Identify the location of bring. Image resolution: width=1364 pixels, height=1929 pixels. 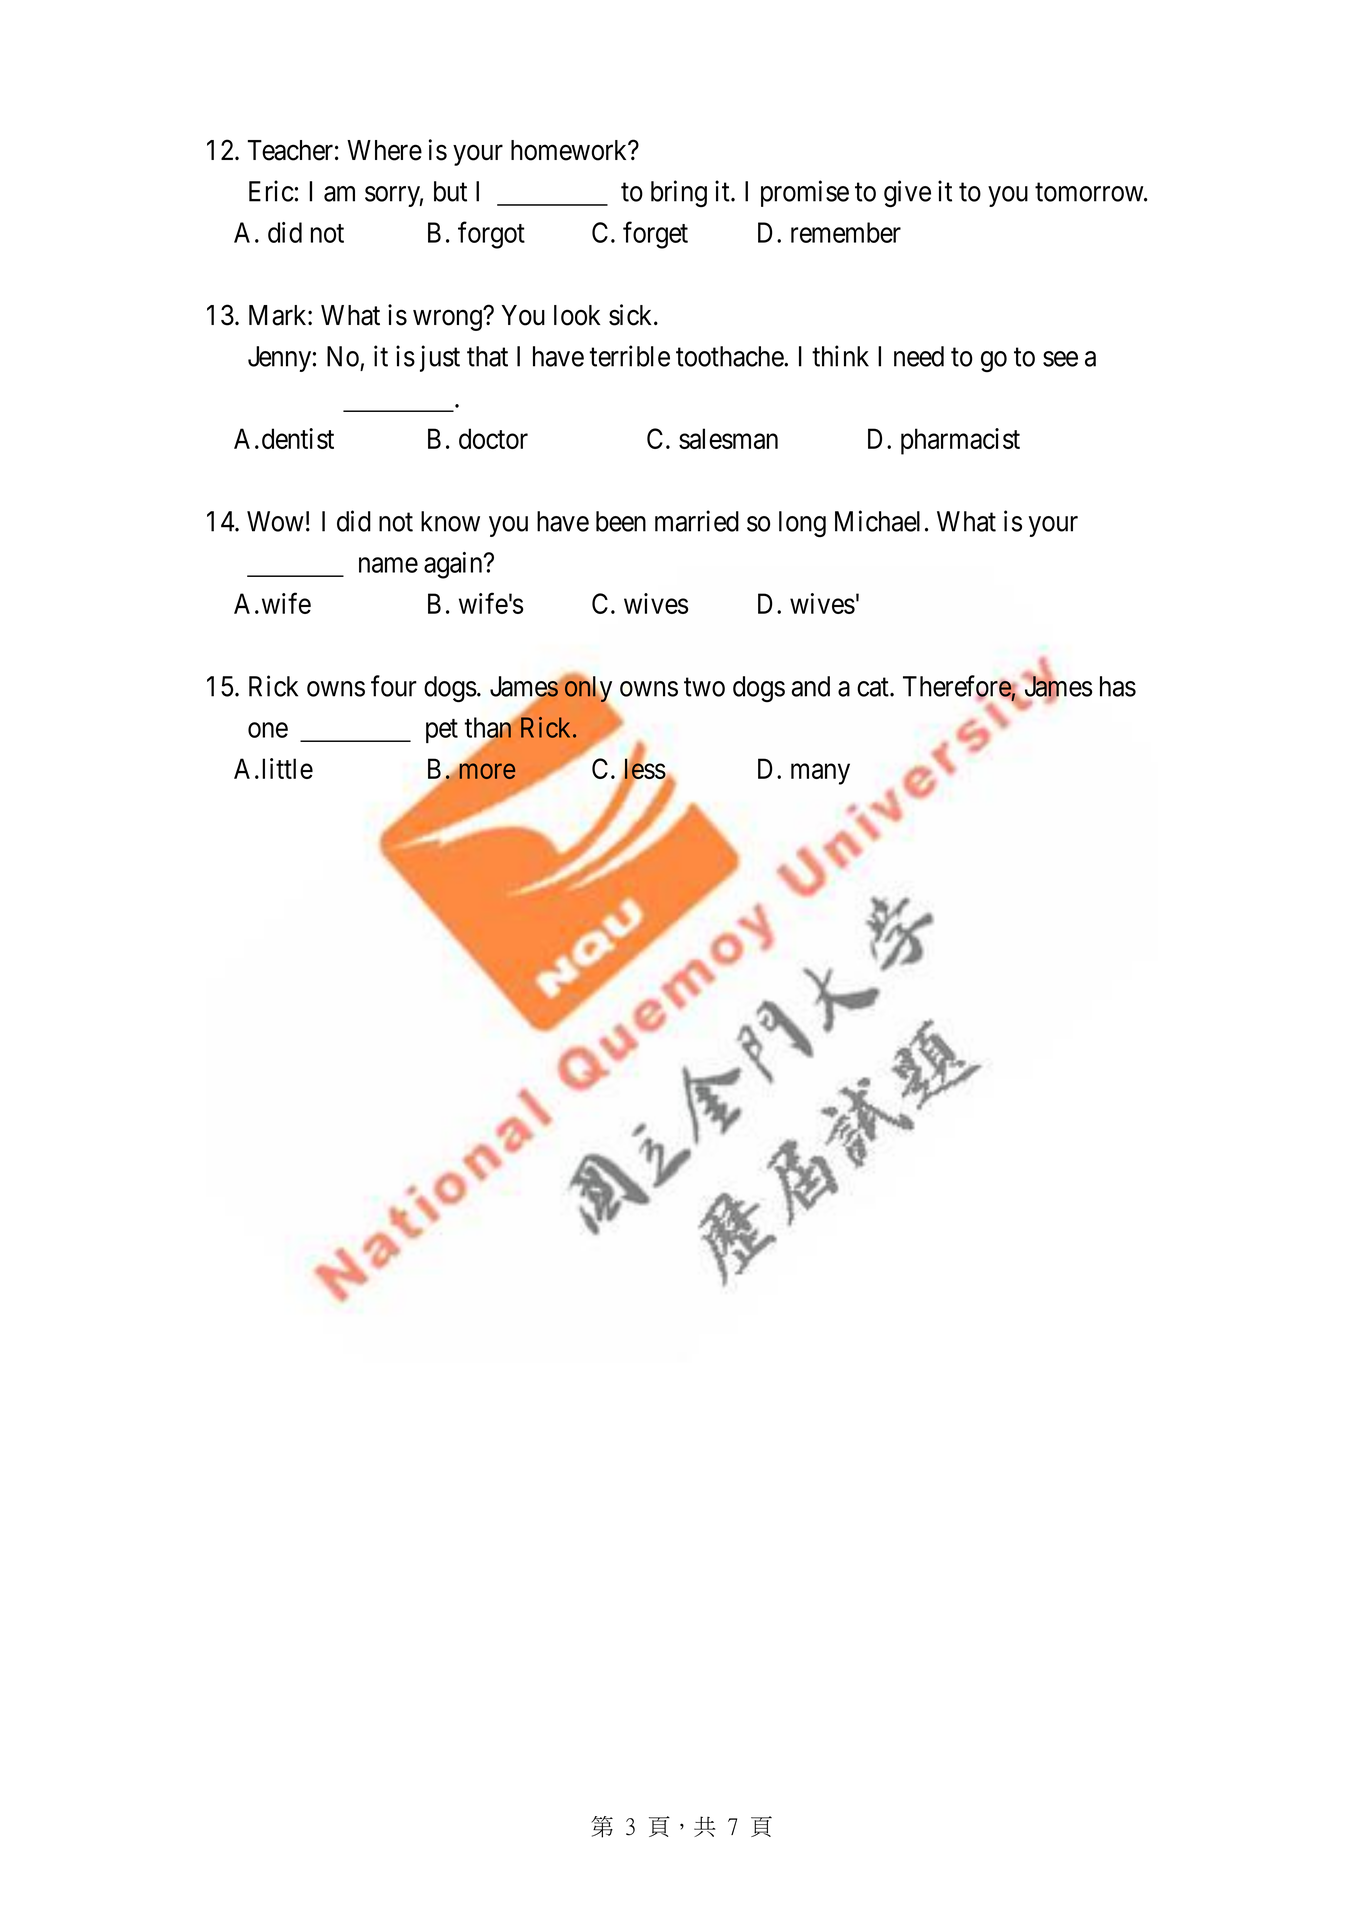
(679, 193).
